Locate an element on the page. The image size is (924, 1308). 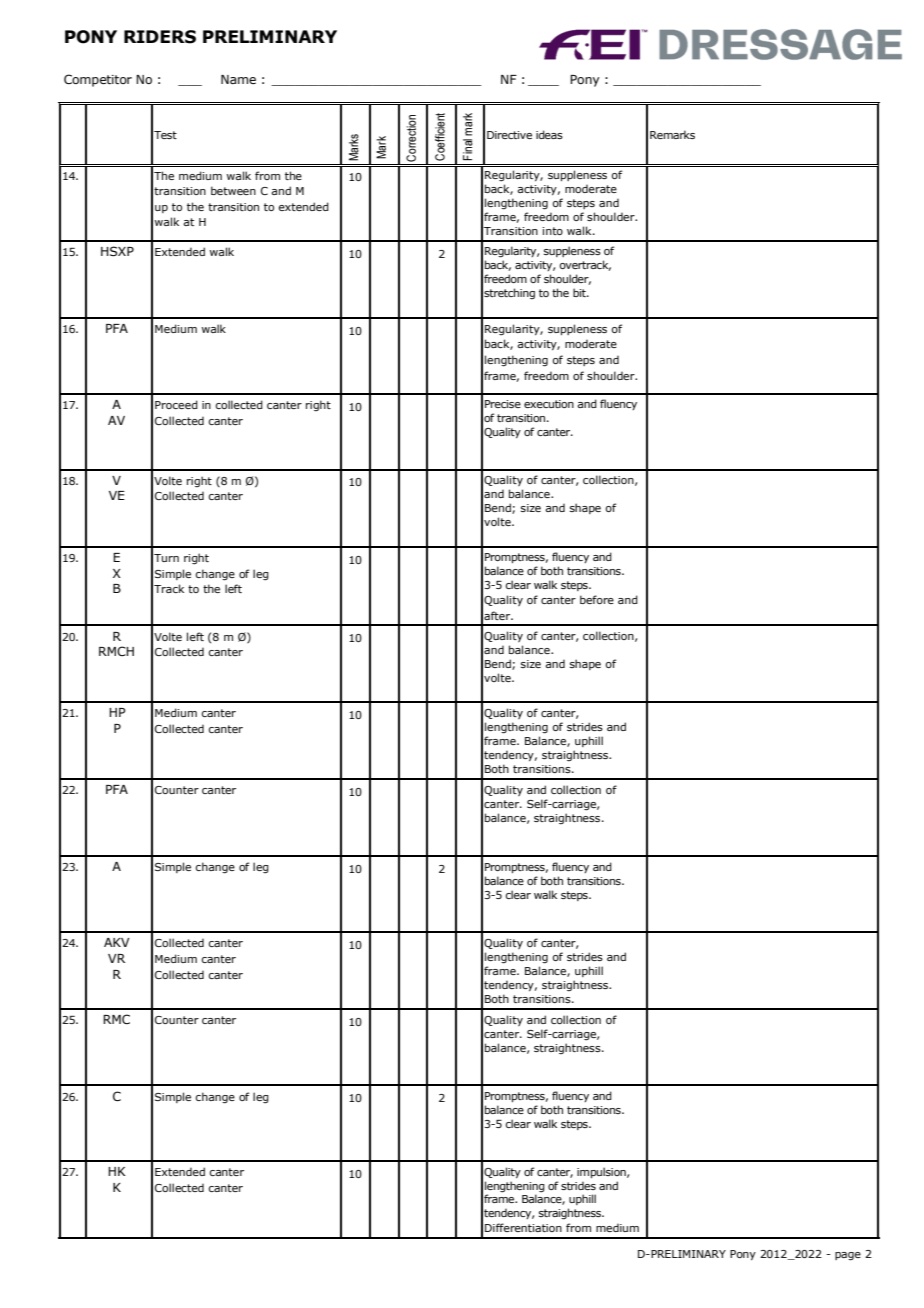
execution is located at coordinates (549, 404).
